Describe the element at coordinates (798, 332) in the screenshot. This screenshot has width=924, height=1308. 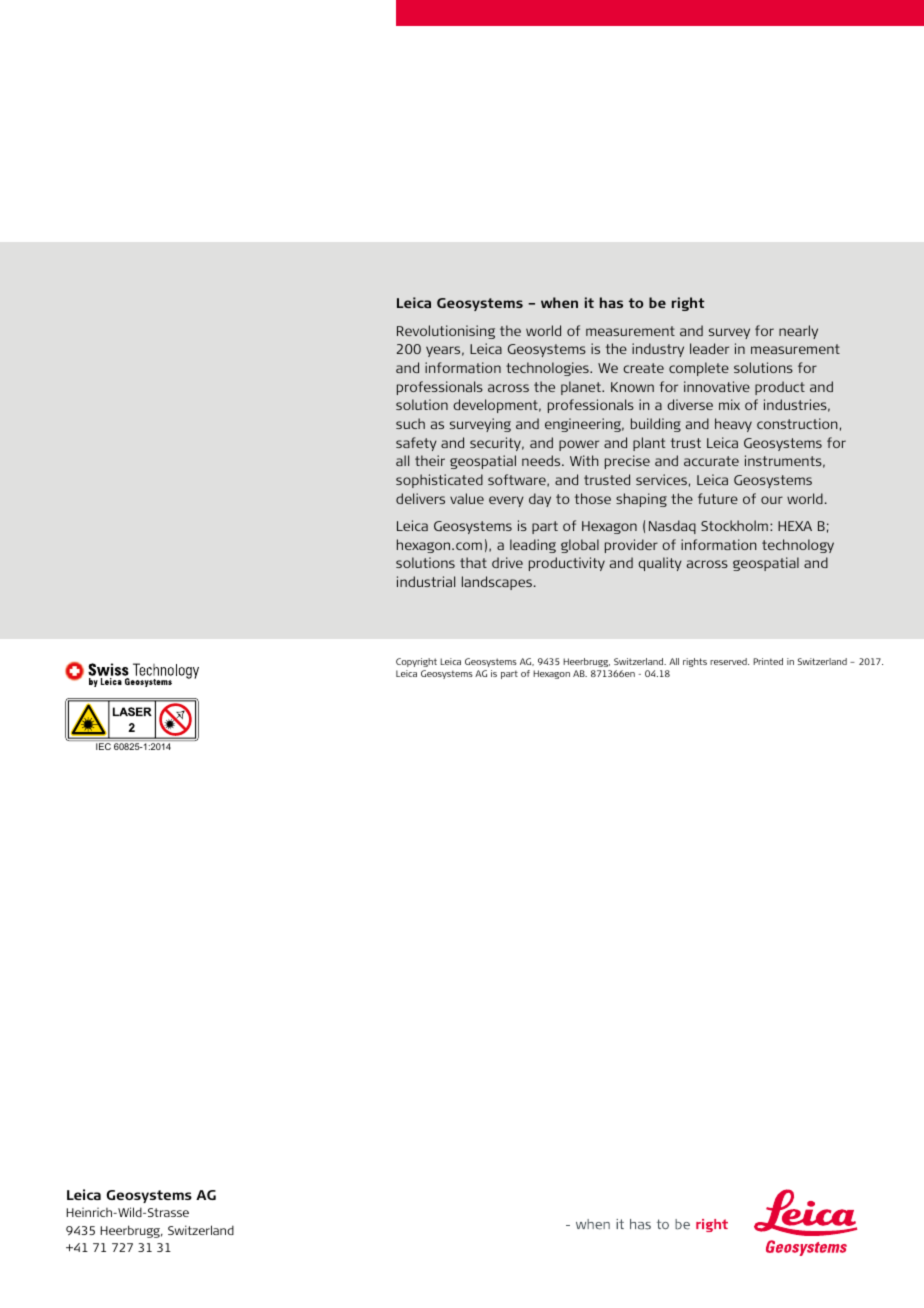
I see `nearly` at that location.
